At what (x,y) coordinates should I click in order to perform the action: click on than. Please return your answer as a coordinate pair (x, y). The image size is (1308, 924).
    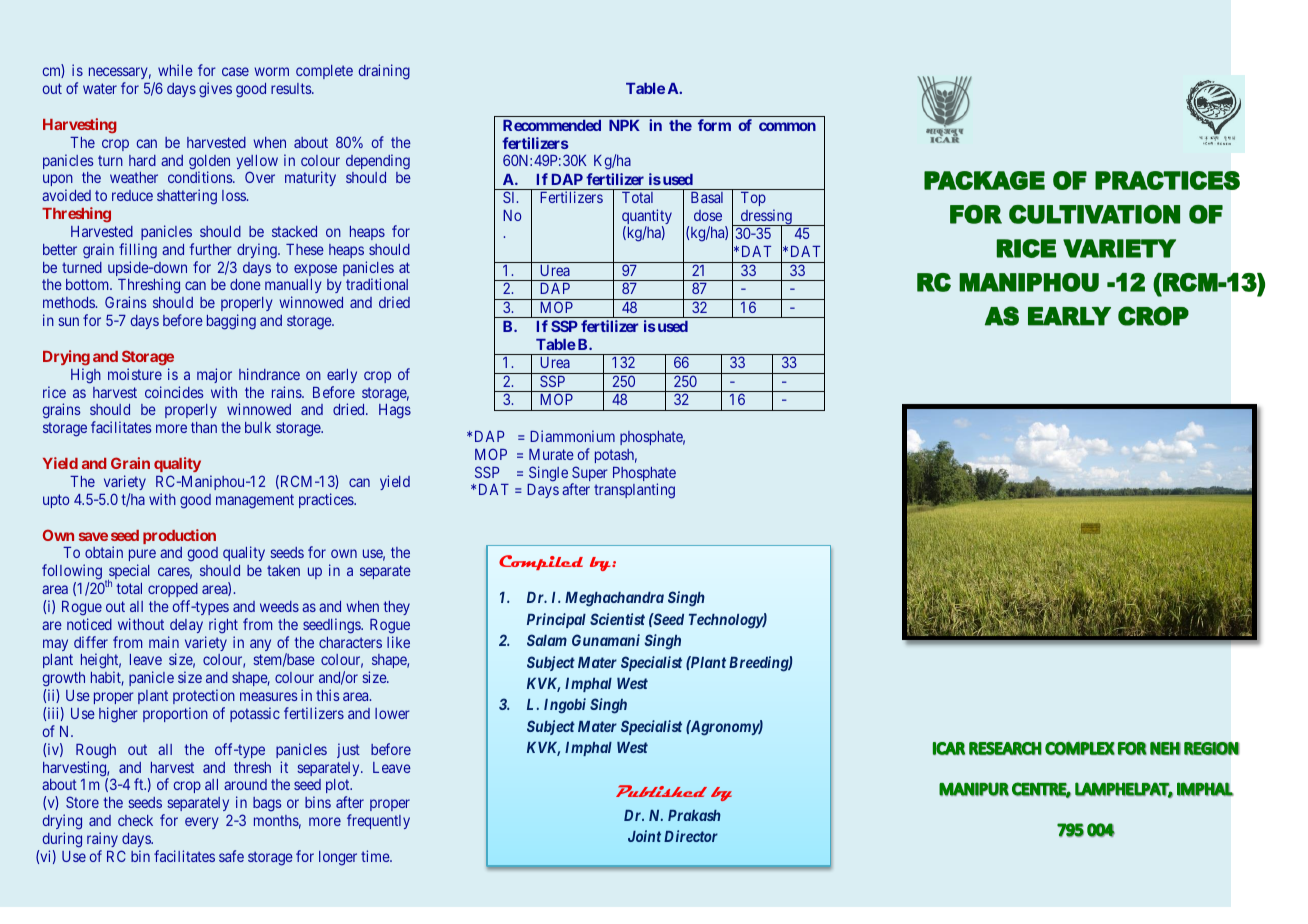
    Looking at the image, I should click on (204, 427).
